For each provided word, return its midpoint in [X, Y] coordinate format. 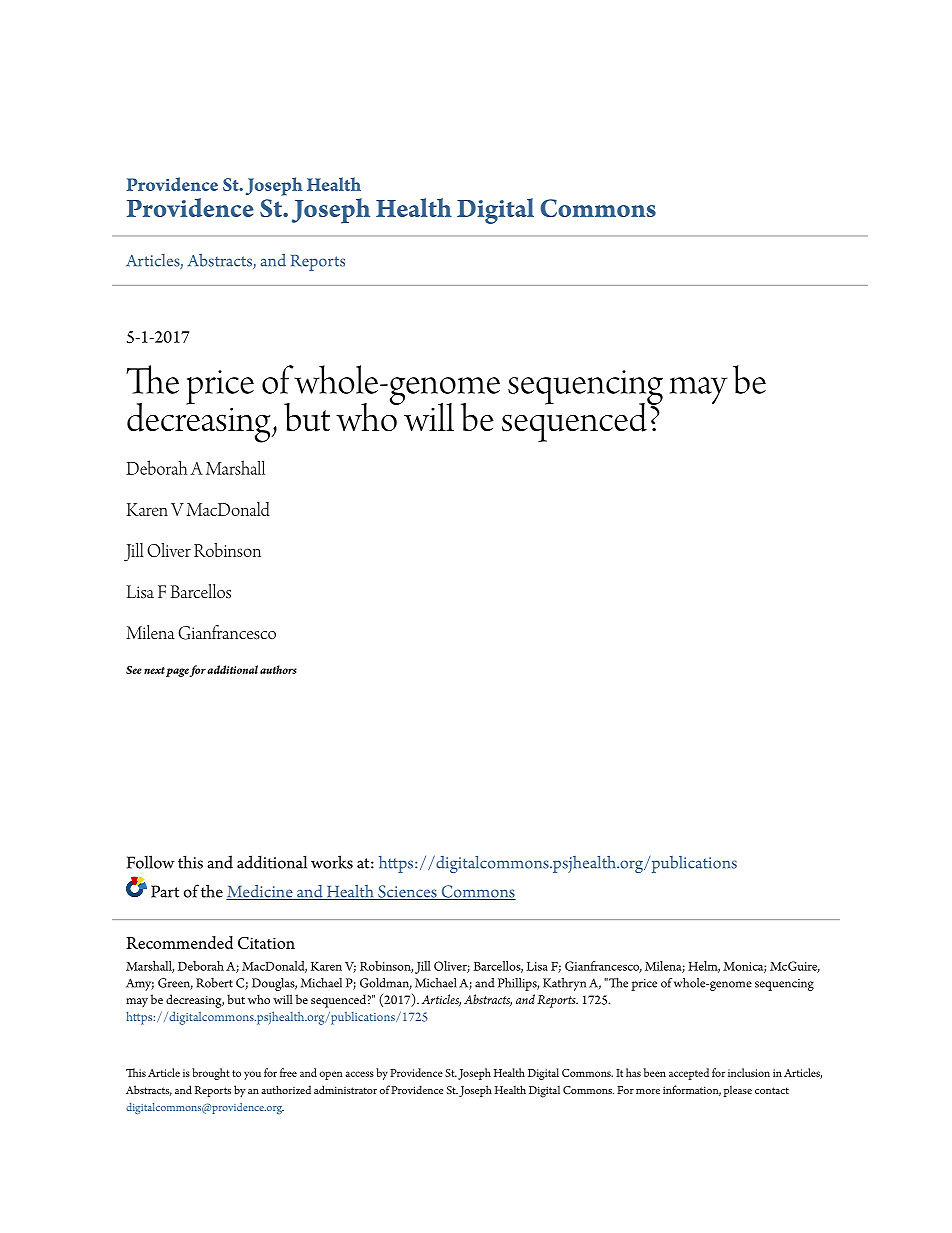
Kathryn [564, 984]
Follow [151, 862]
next [154, 670]
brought [211, 1074]
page [178, 672]
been [654, 1072]
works [332, 862]
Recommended [179, 942]
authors [278, 669]
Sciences [407, 892]
